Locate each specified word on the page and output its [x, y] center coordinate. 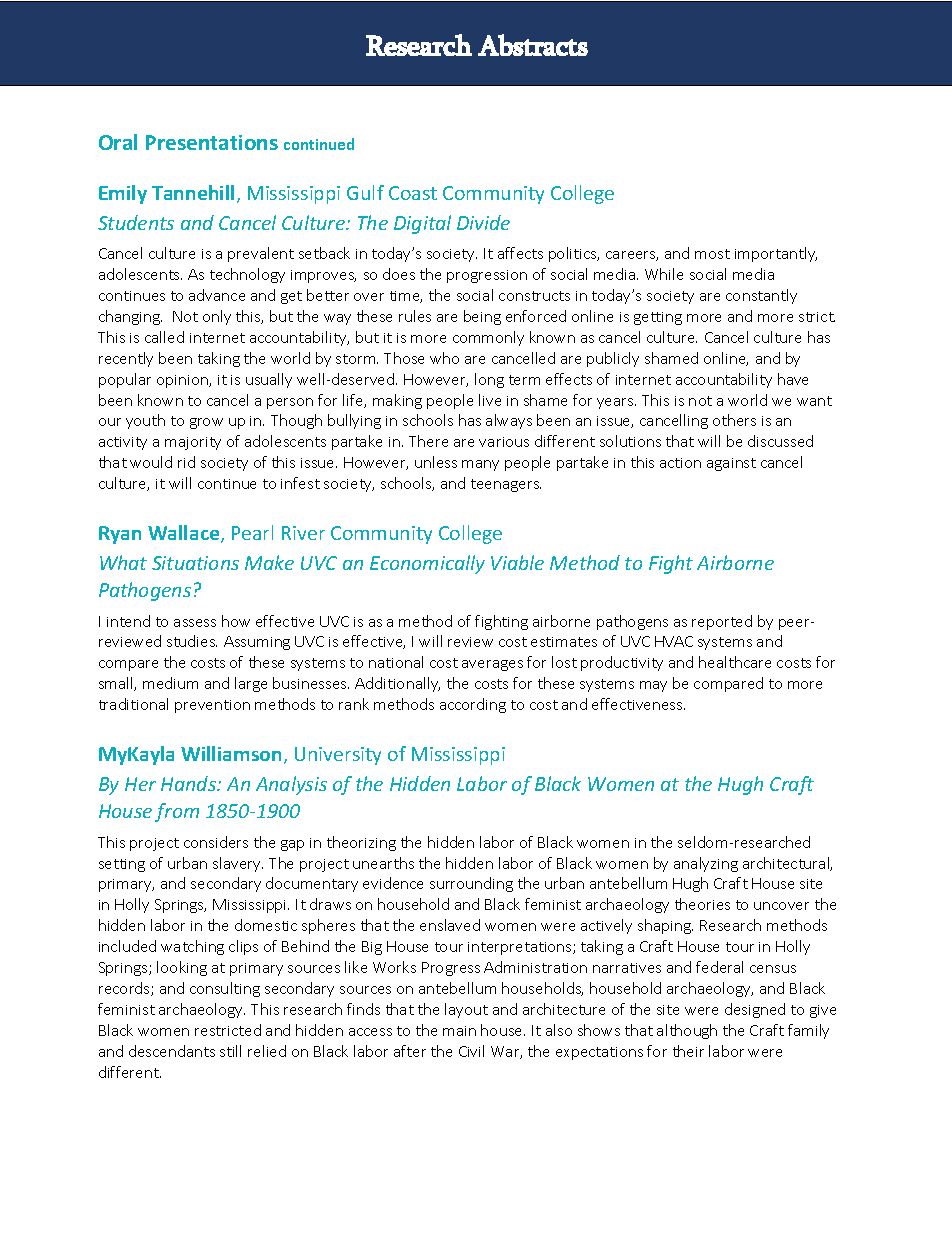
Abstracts [533, 45]
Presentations [212, 142]
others [734, 420]
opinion [183, 381]
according [473, 705]
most [712, 254]
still [230, 1051]
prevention [212, 706]
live [490, 400]
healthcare [735, 662]
